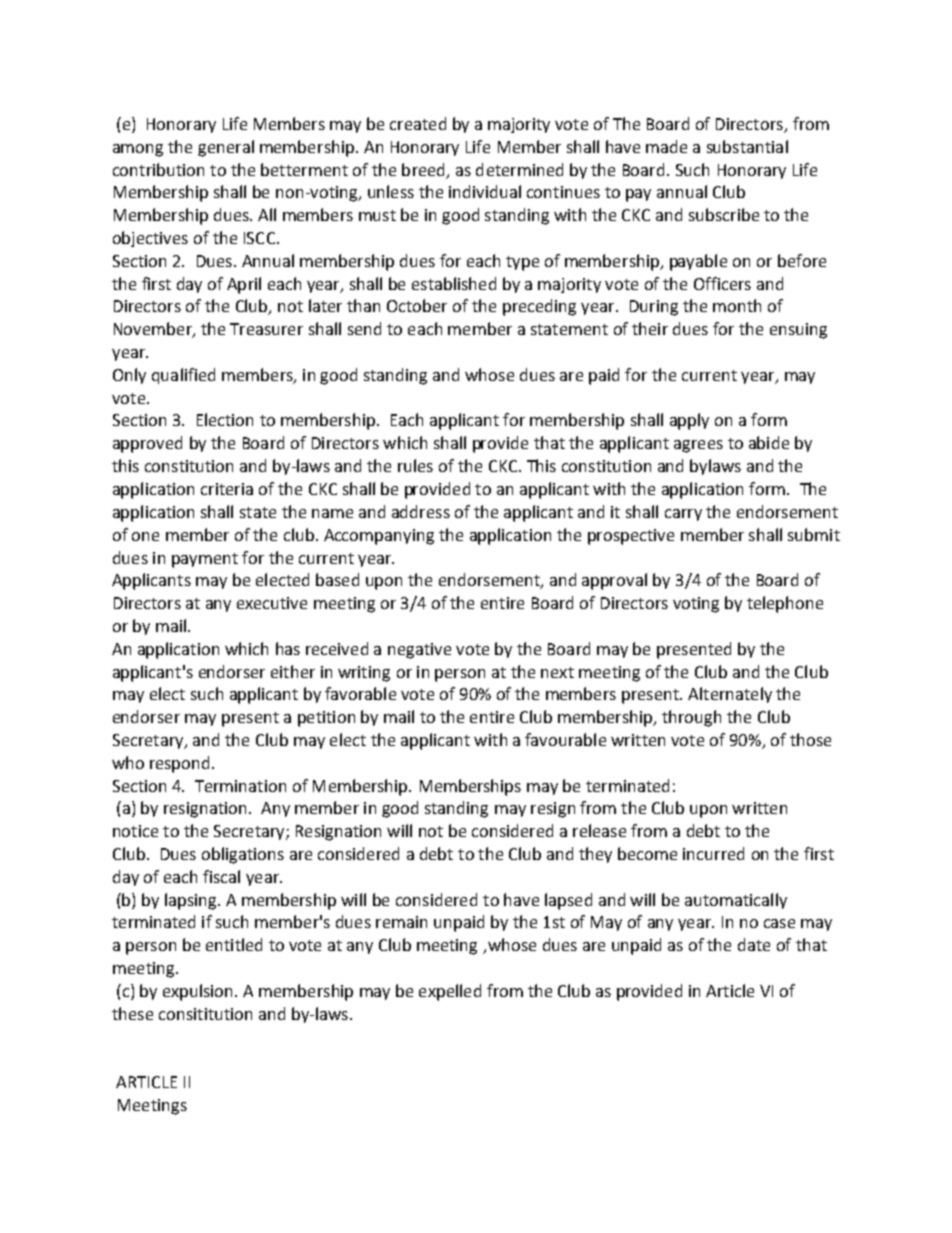 This screenshot has height=1233, width=952. I want to click on telephone, so click(785, 604).
